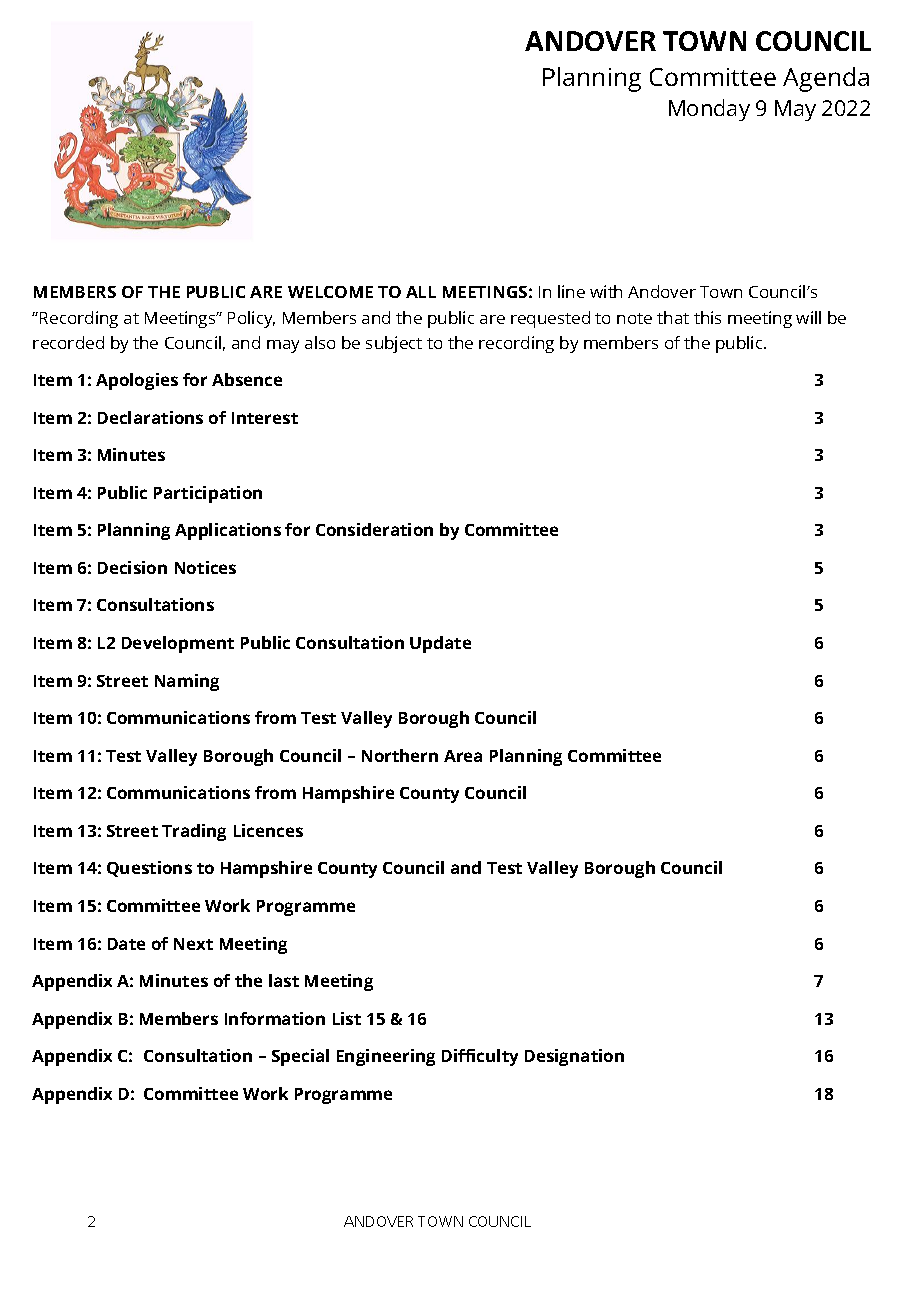 This screenshot has height=1308, width=924. Describe the element at coordinates (709, 110) in the screenshot. I see `Monday` at that location.
